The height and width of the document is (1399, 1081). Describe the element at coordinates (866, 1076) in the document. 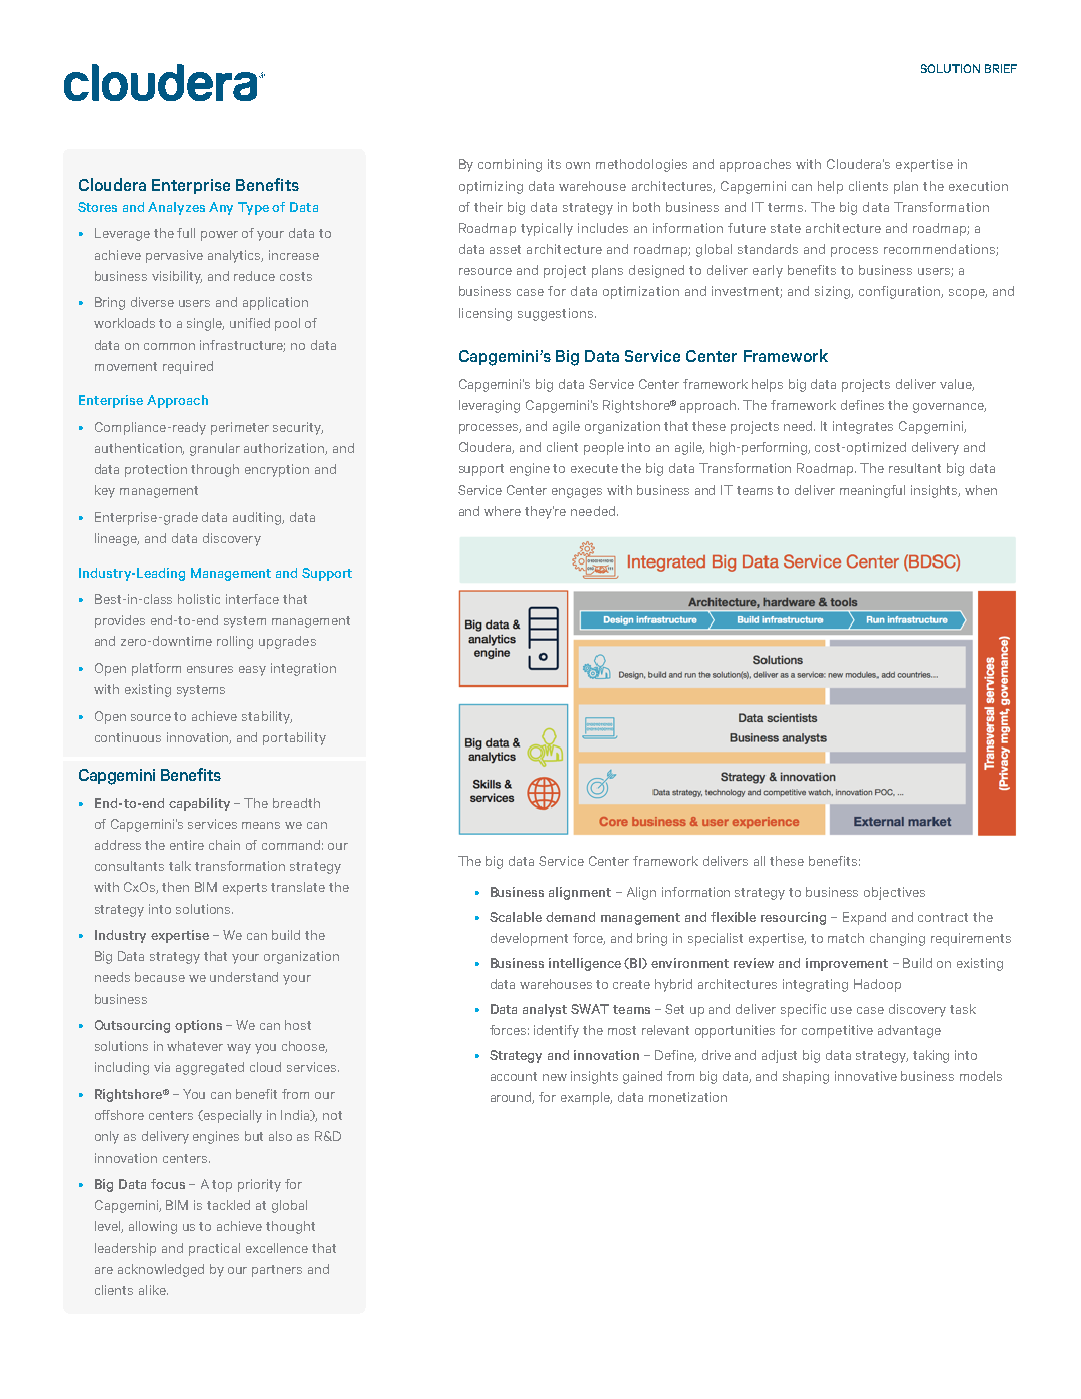

I see `innovative` at that location.
